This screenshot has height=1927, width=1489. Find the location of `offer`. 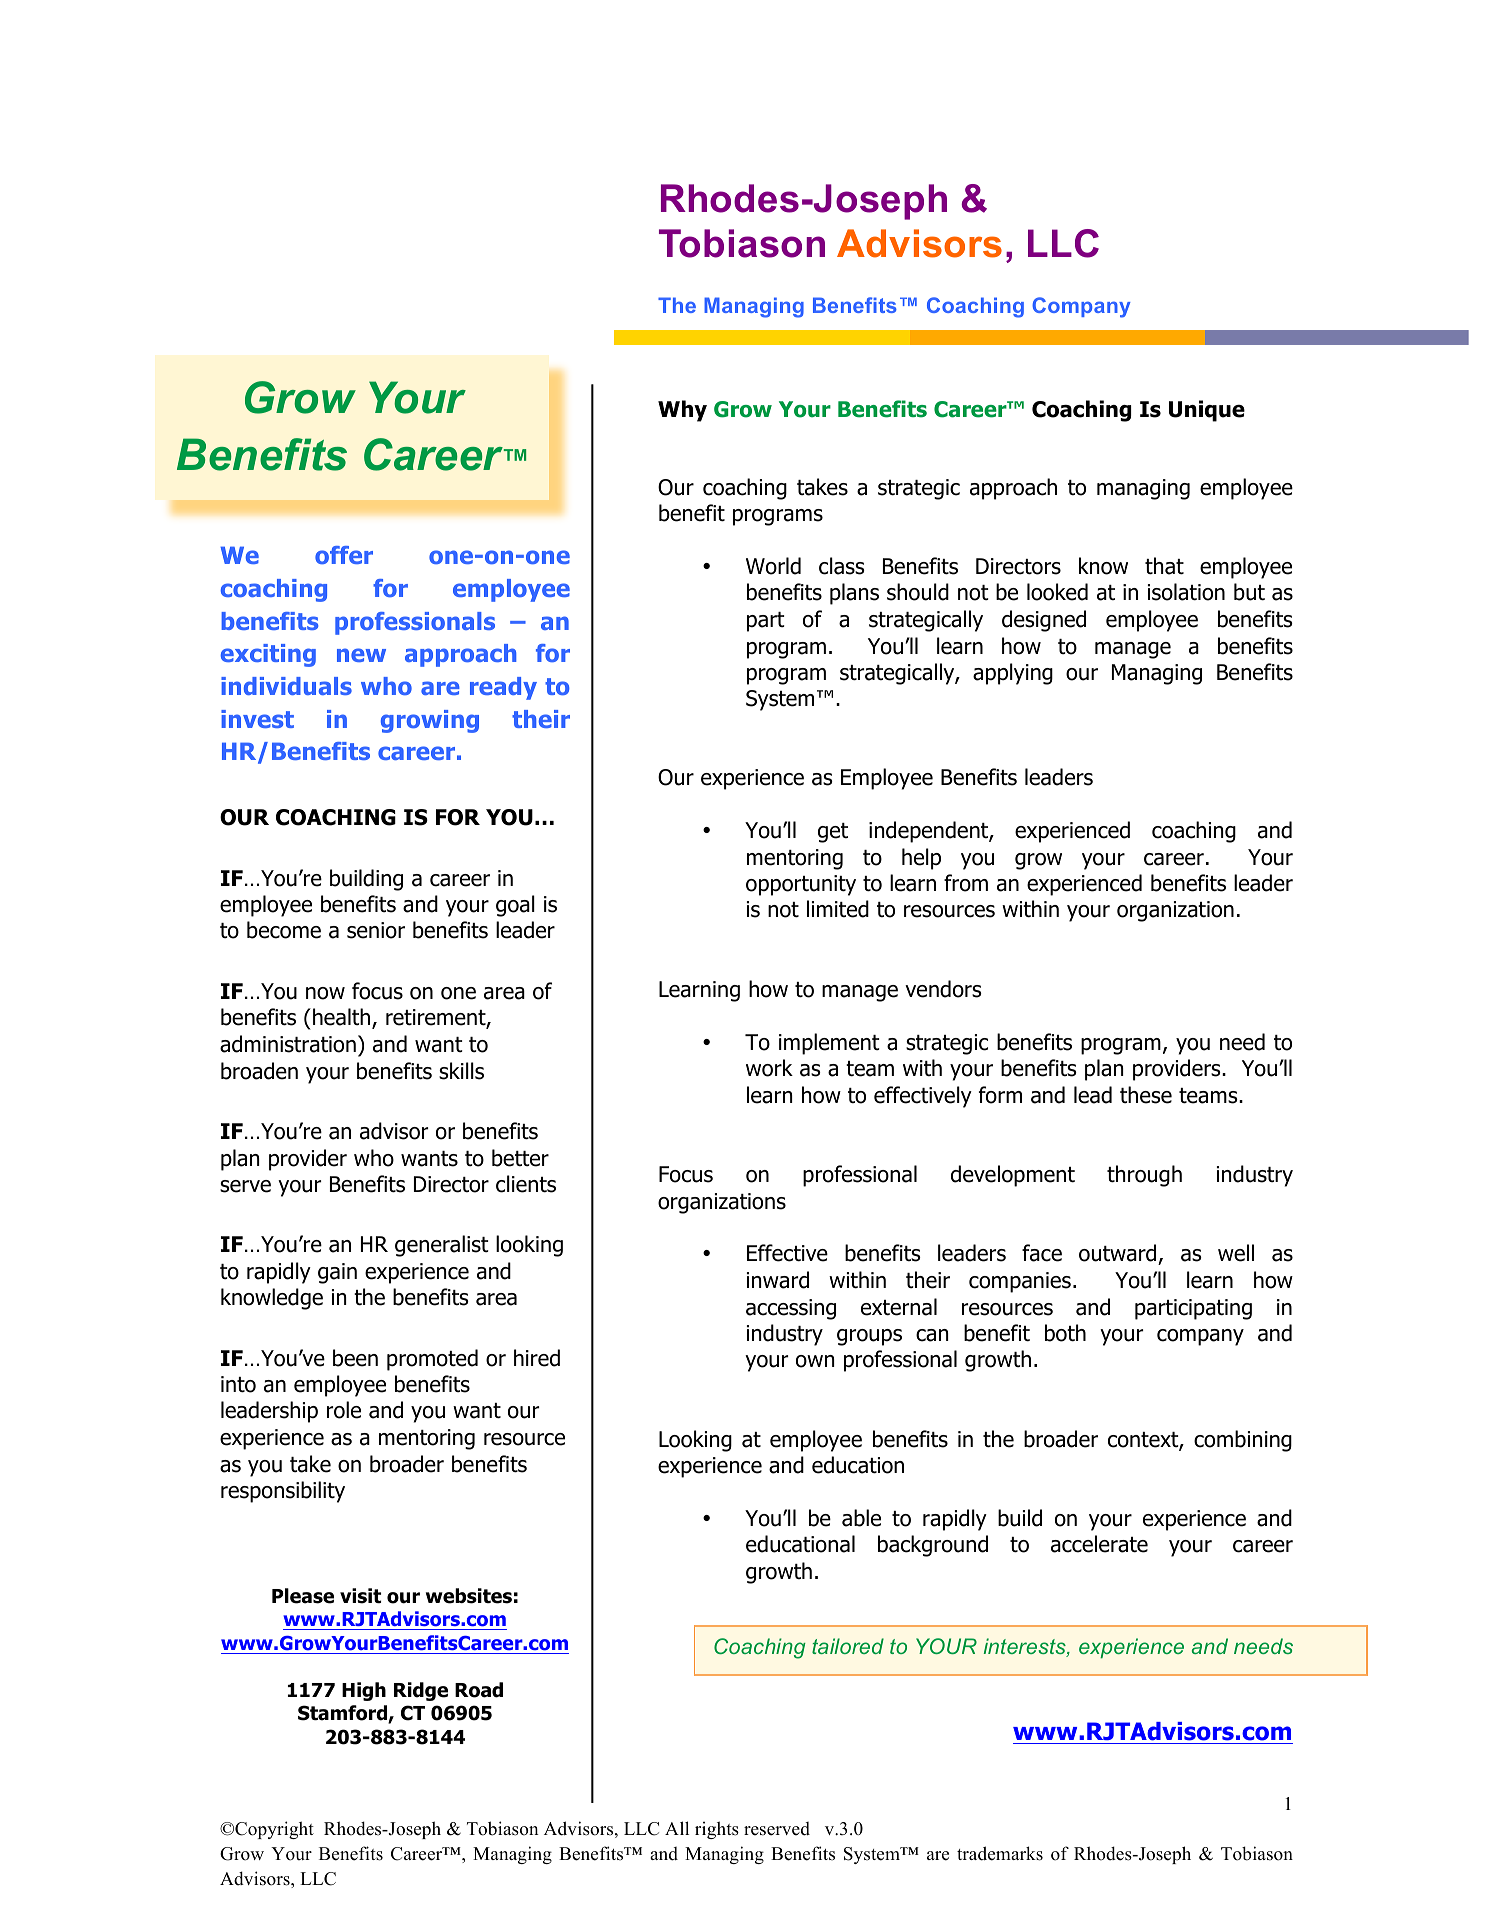

offer is located at coordinates (344, 555).
